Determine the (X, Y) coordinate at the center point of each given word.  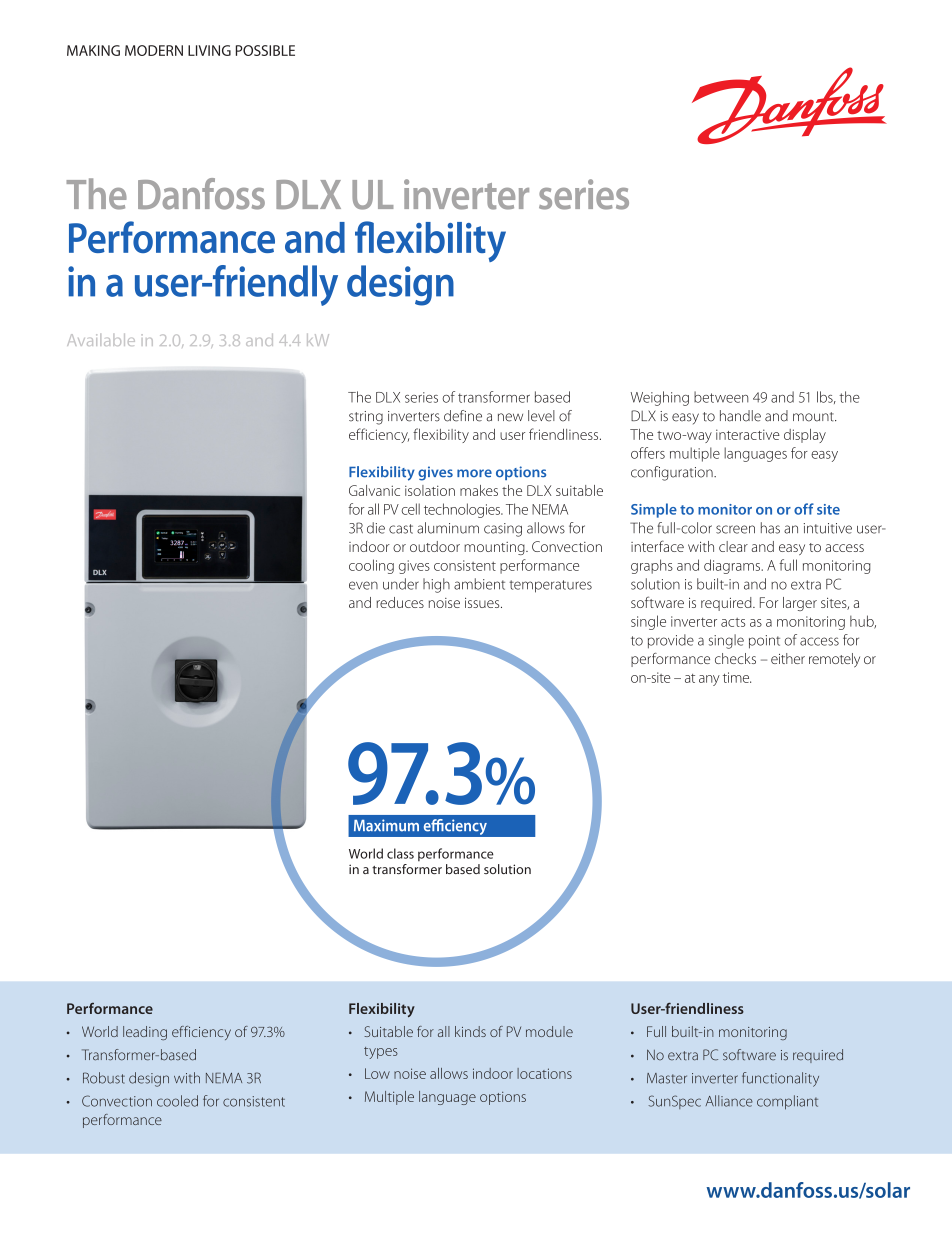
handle (740, 416)
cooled (177, 1101)
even (363, 585)
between (721, 397)
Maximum (386, 825)
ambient (479, 584)
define (463, 416)
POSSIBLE (265, 50)
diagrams (733, 566)
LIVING (209, 50)
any (709, 680)
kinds (470, 1031)
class (400, 853)
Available (101, 340)
